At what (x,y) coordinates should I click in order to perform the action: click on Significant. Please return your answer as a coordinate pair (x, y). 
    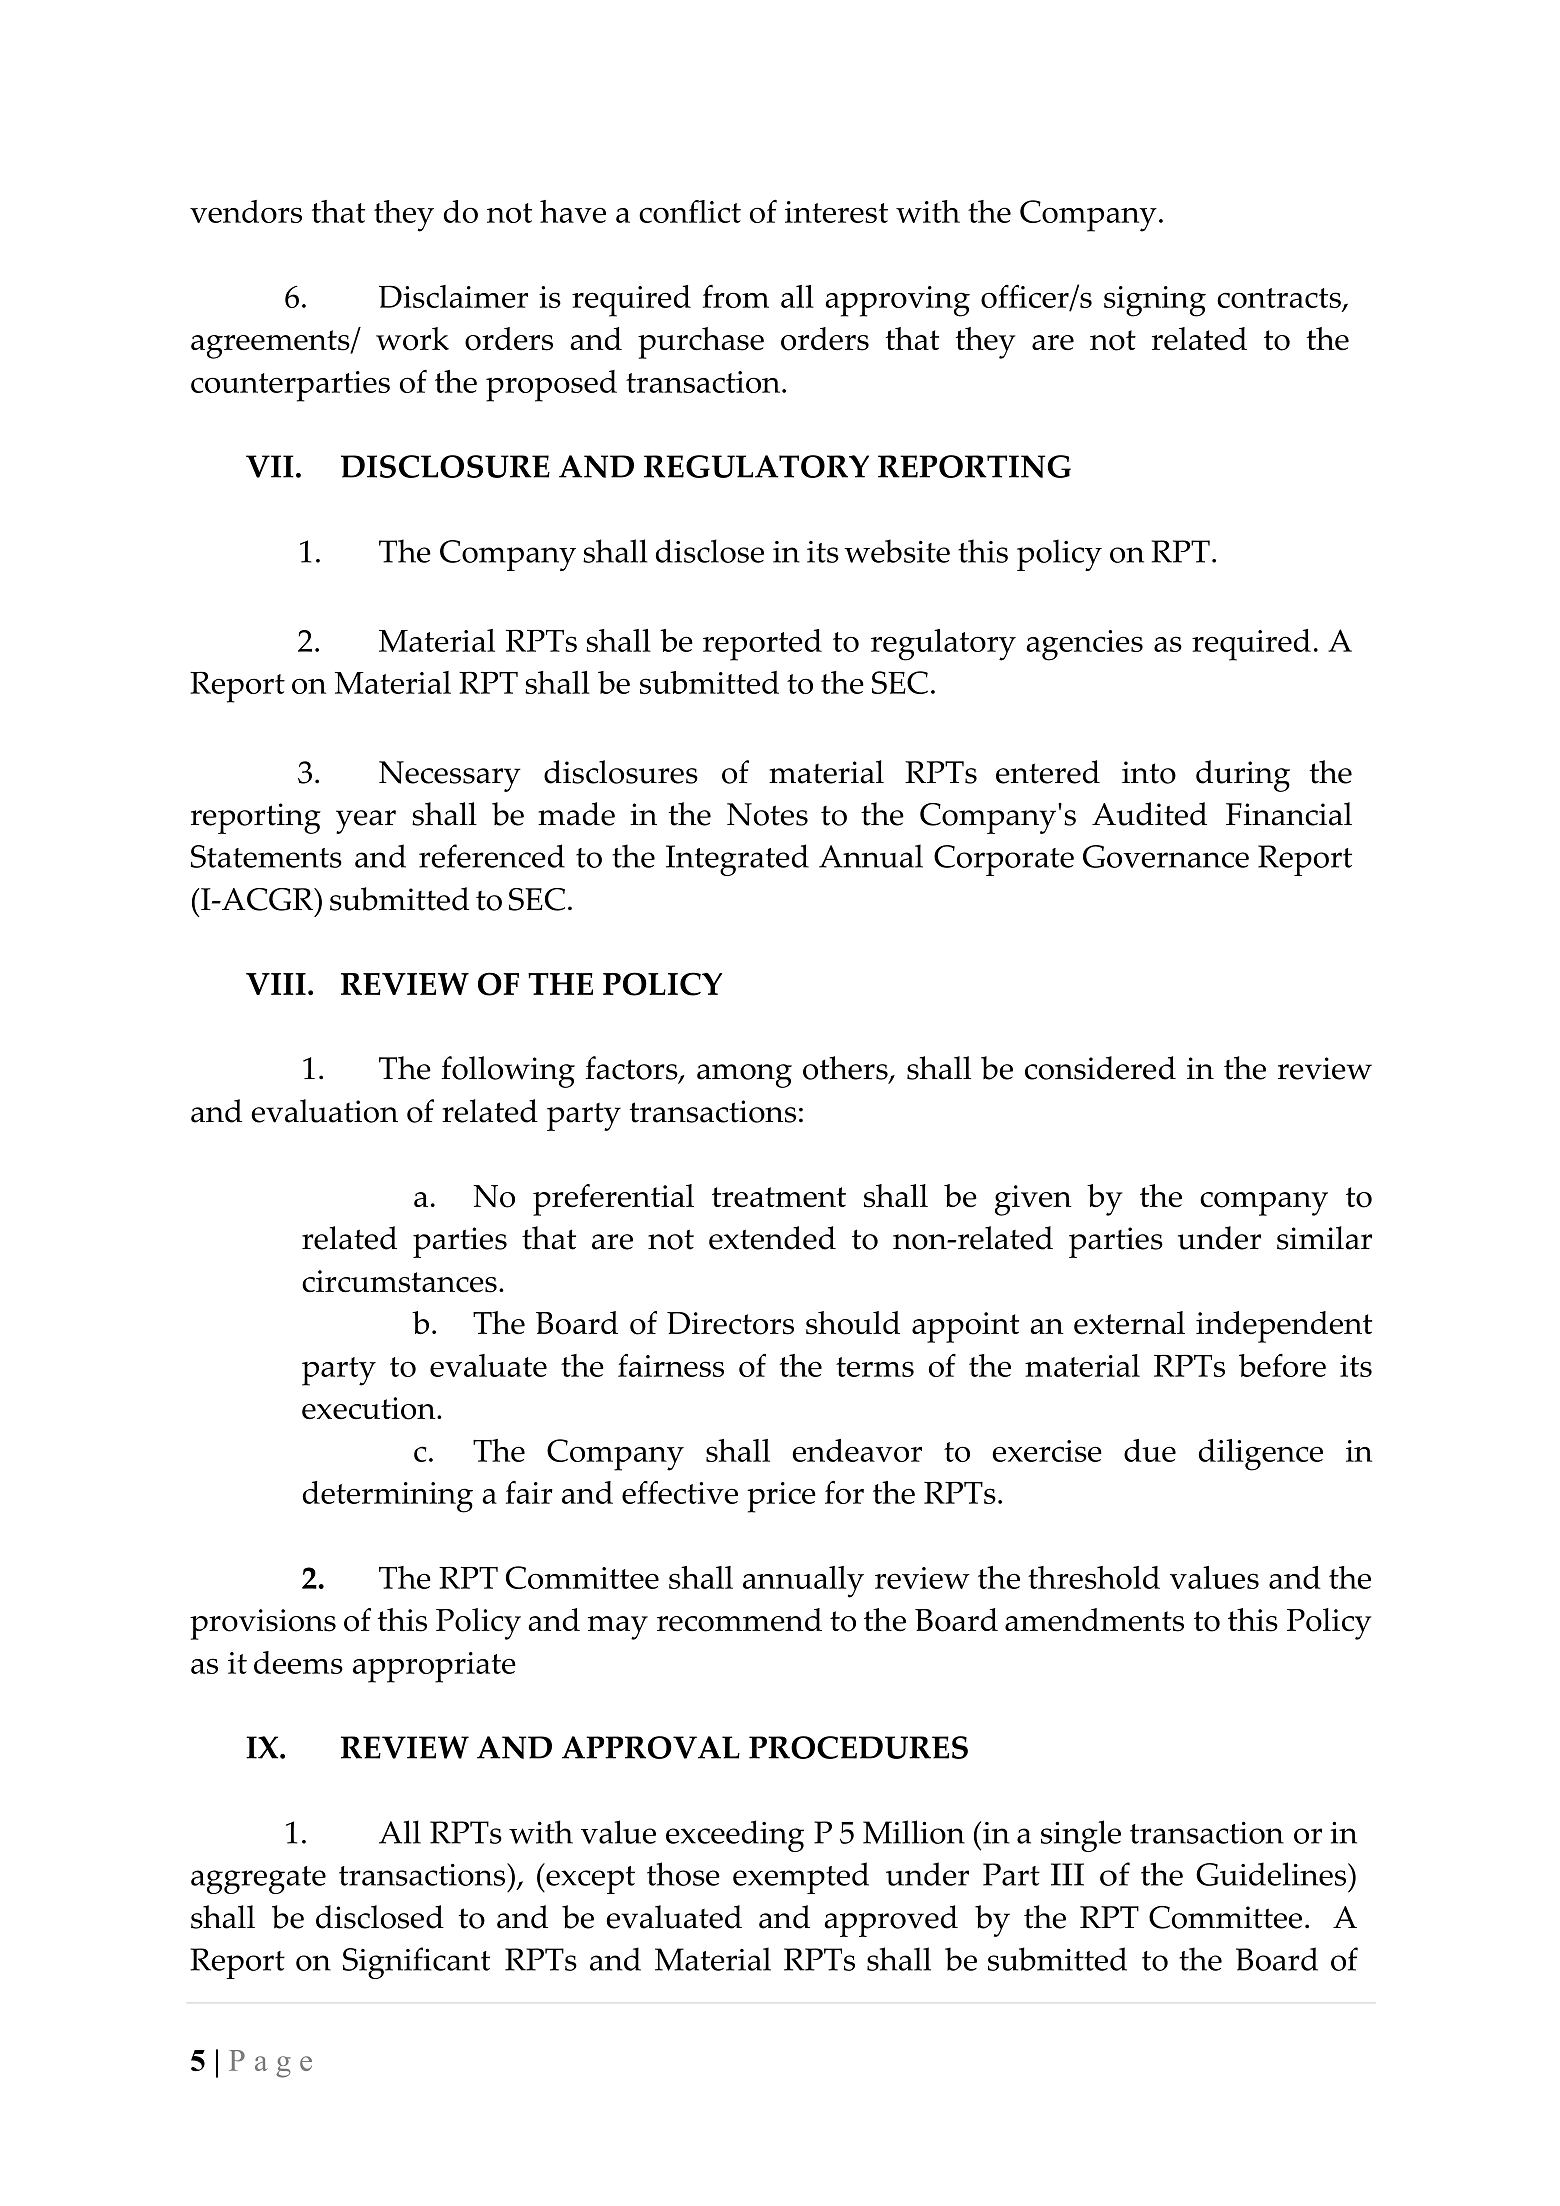
    Looking at the image, I should click on (416, 1963).
